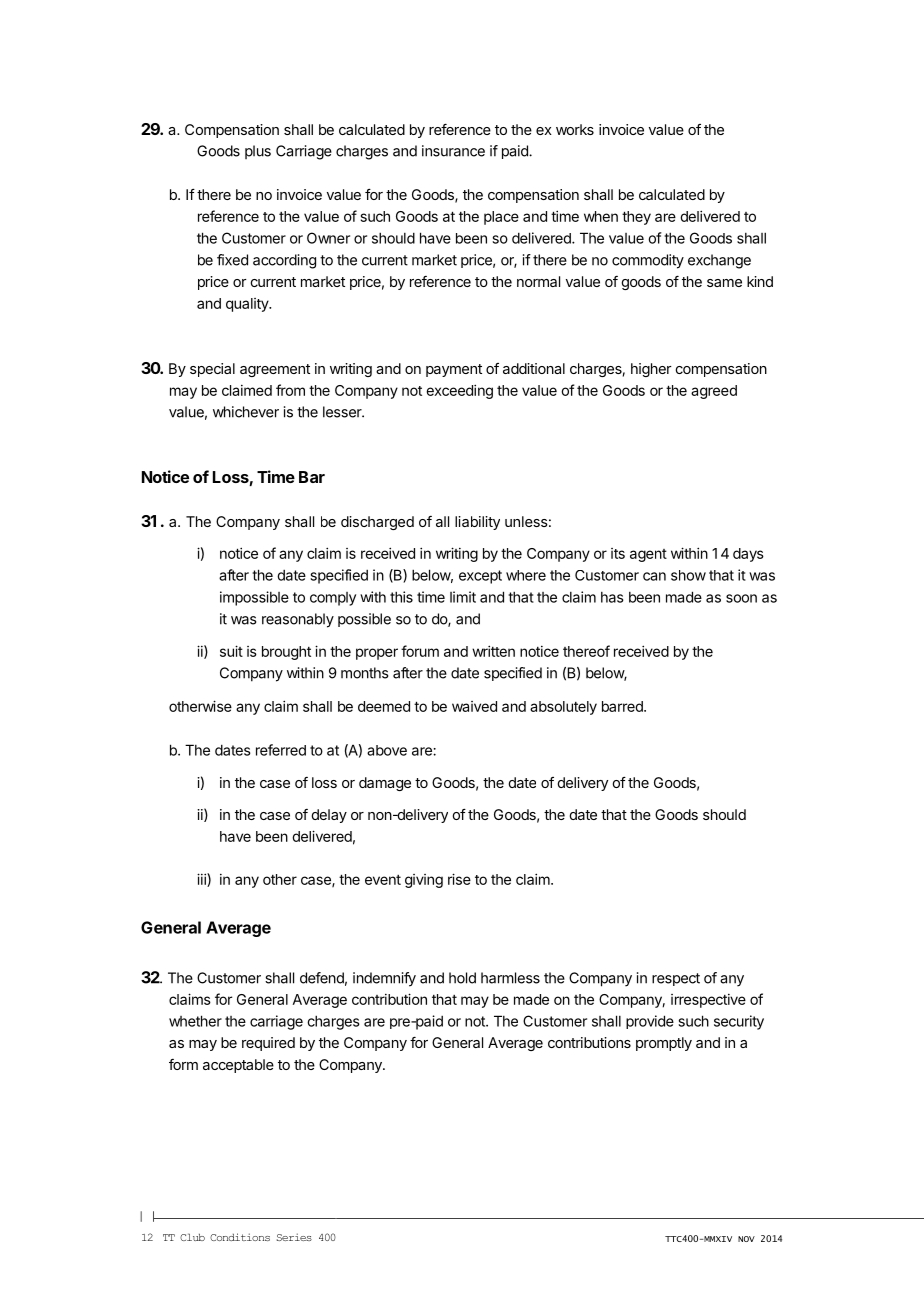 This screenshot has height=1308, width=924. I want to click on hold, so click(462, 978).
